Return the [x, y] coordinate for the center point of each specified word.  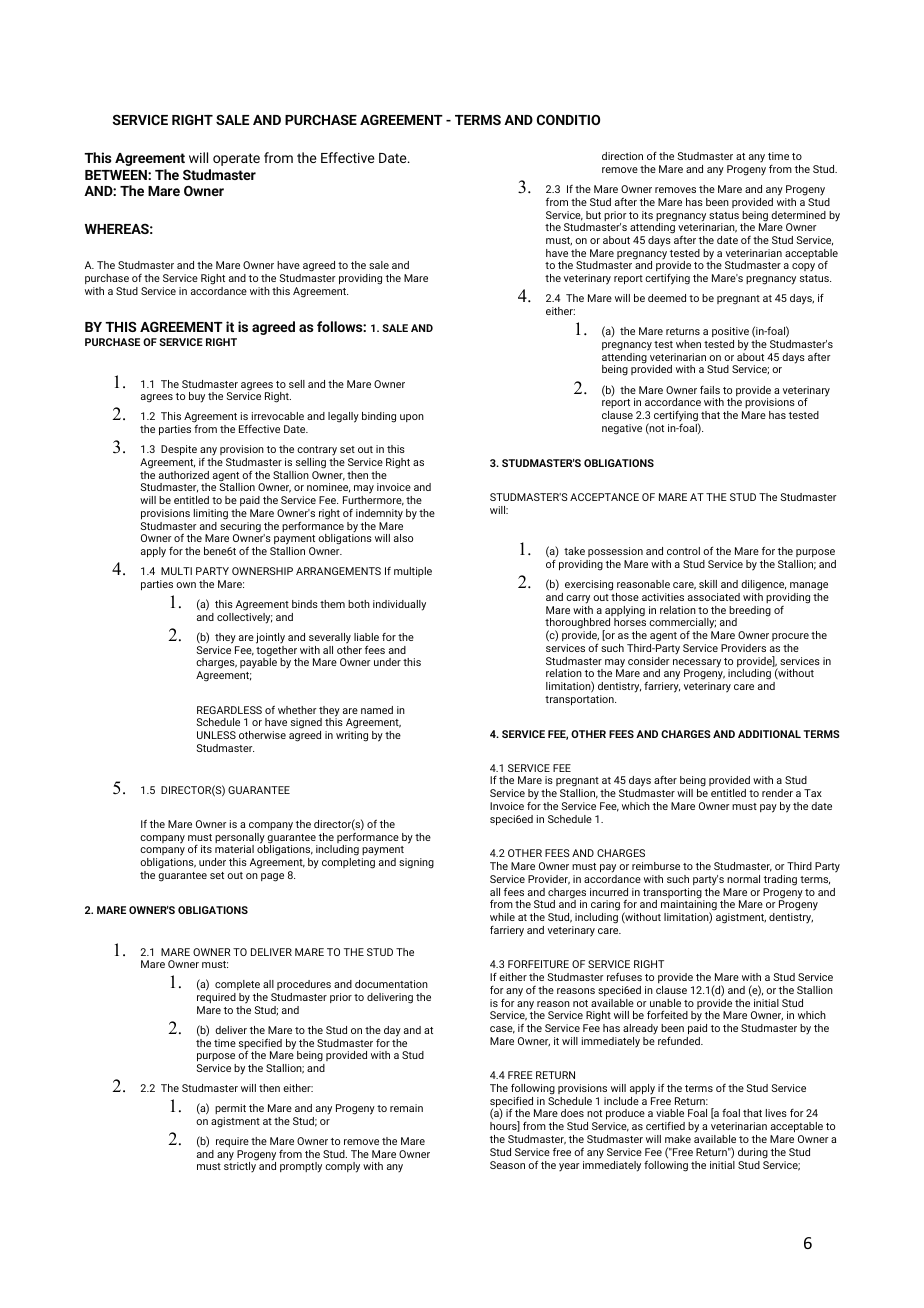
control [683, 551]
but [593, 215]
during [753, 1153]
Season [507, 1165]
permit [230, 1109]
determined [798, 215]
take [574, 551]
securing [240, 528]
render [777, 793]
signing [416, 863]
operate [236, 159]
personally [240, 839]
